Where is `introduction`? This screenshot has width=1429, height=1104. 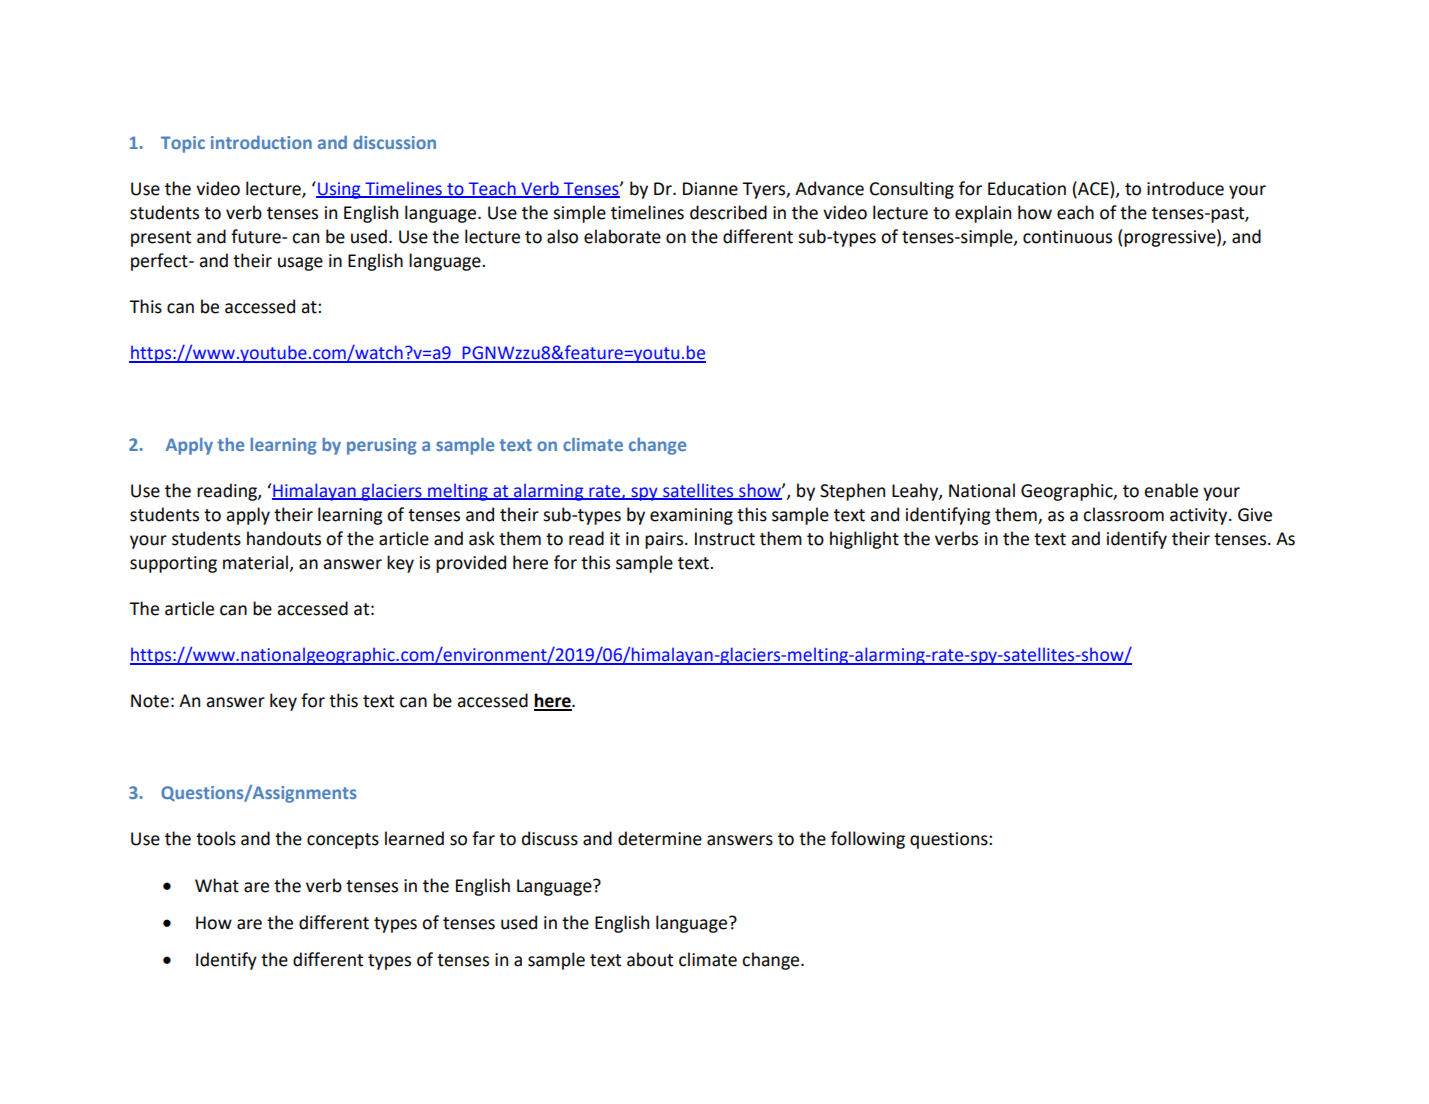
introduction is located at coordinates (261, 142).
